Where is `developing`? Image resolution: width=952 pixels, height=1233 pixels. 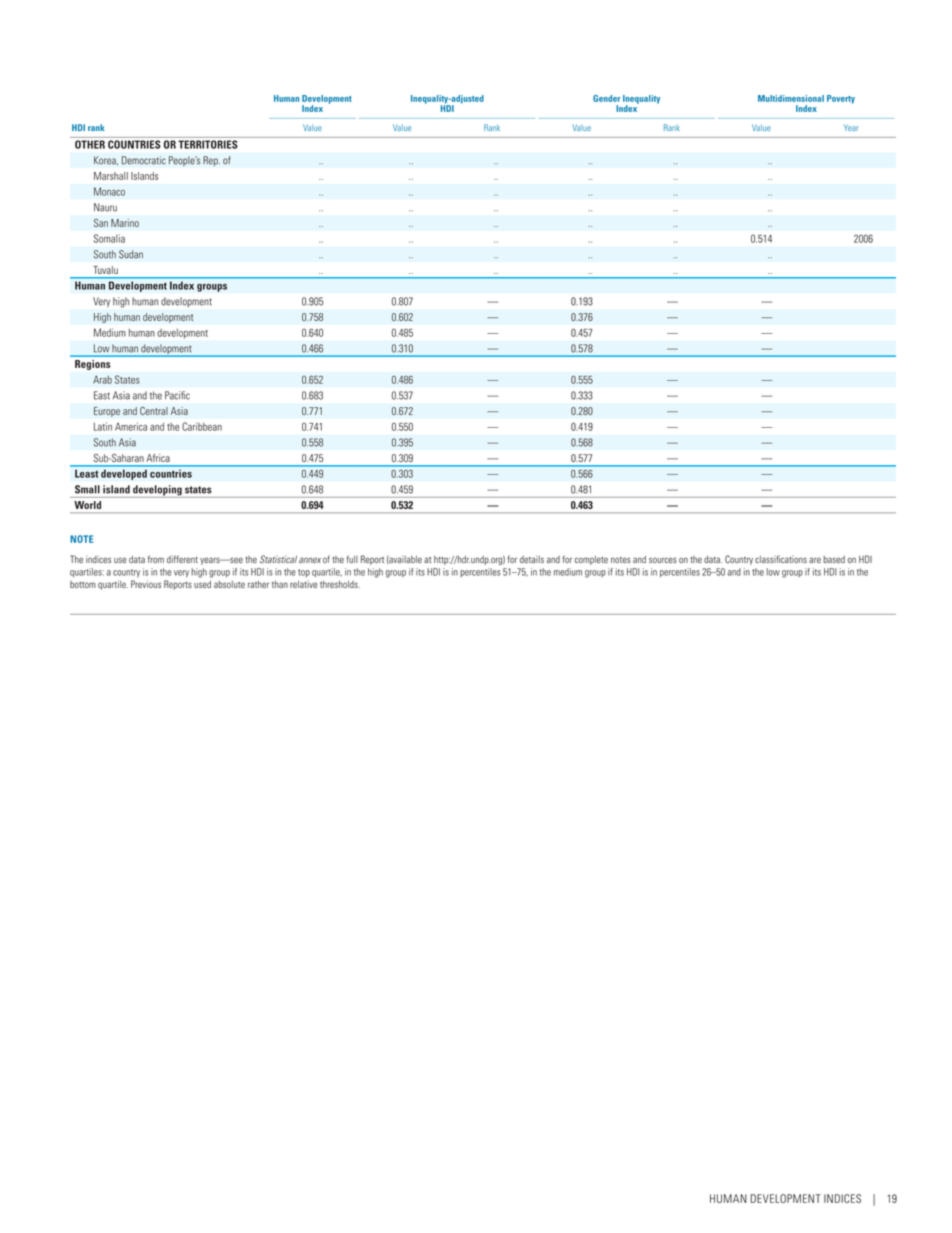 developing is located at coordinates (157, 491).
